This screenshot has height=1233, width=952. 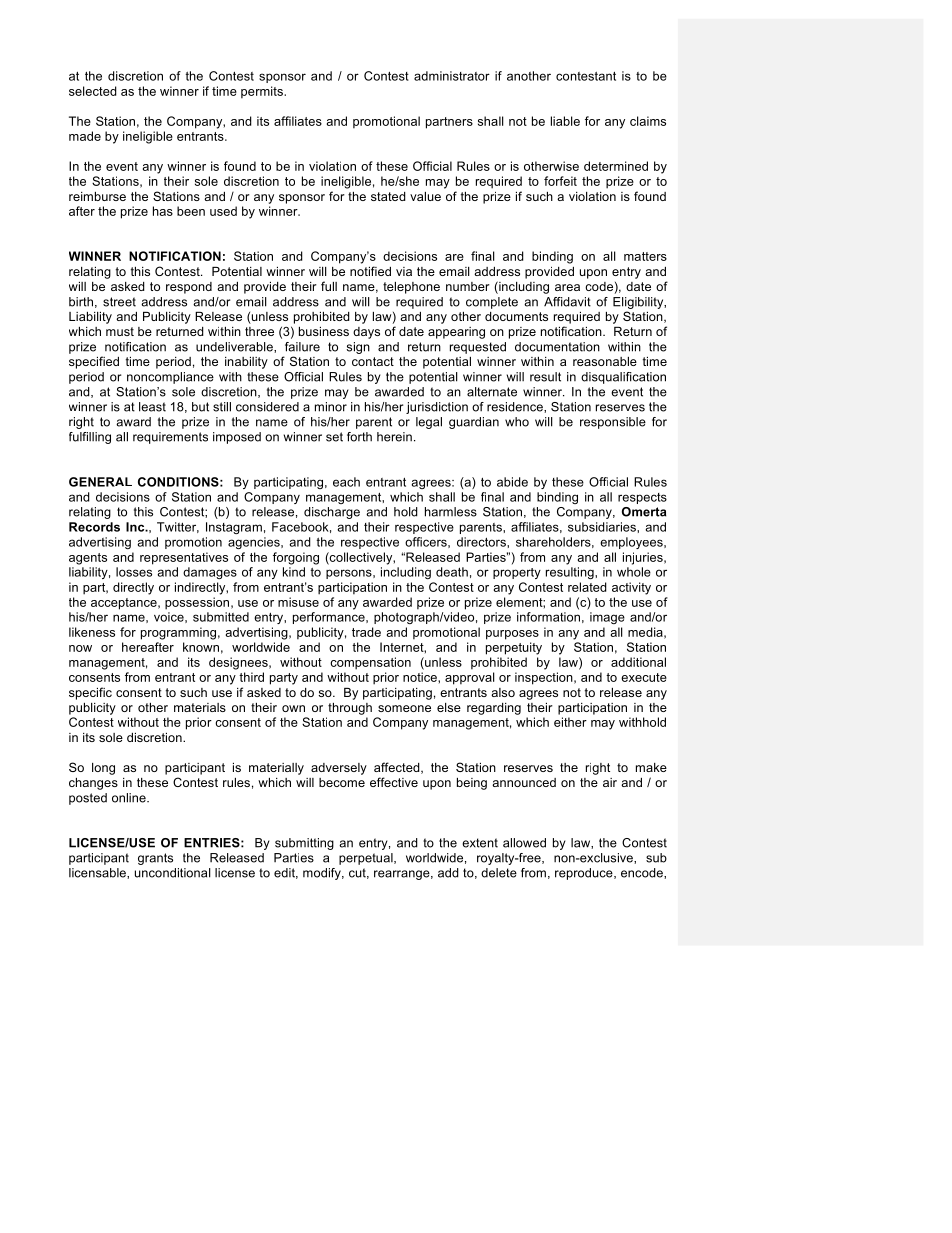 What do you see at coordinates (155, 859) in the screenshot?
I see `grants` at bounding box center [155, 859].
